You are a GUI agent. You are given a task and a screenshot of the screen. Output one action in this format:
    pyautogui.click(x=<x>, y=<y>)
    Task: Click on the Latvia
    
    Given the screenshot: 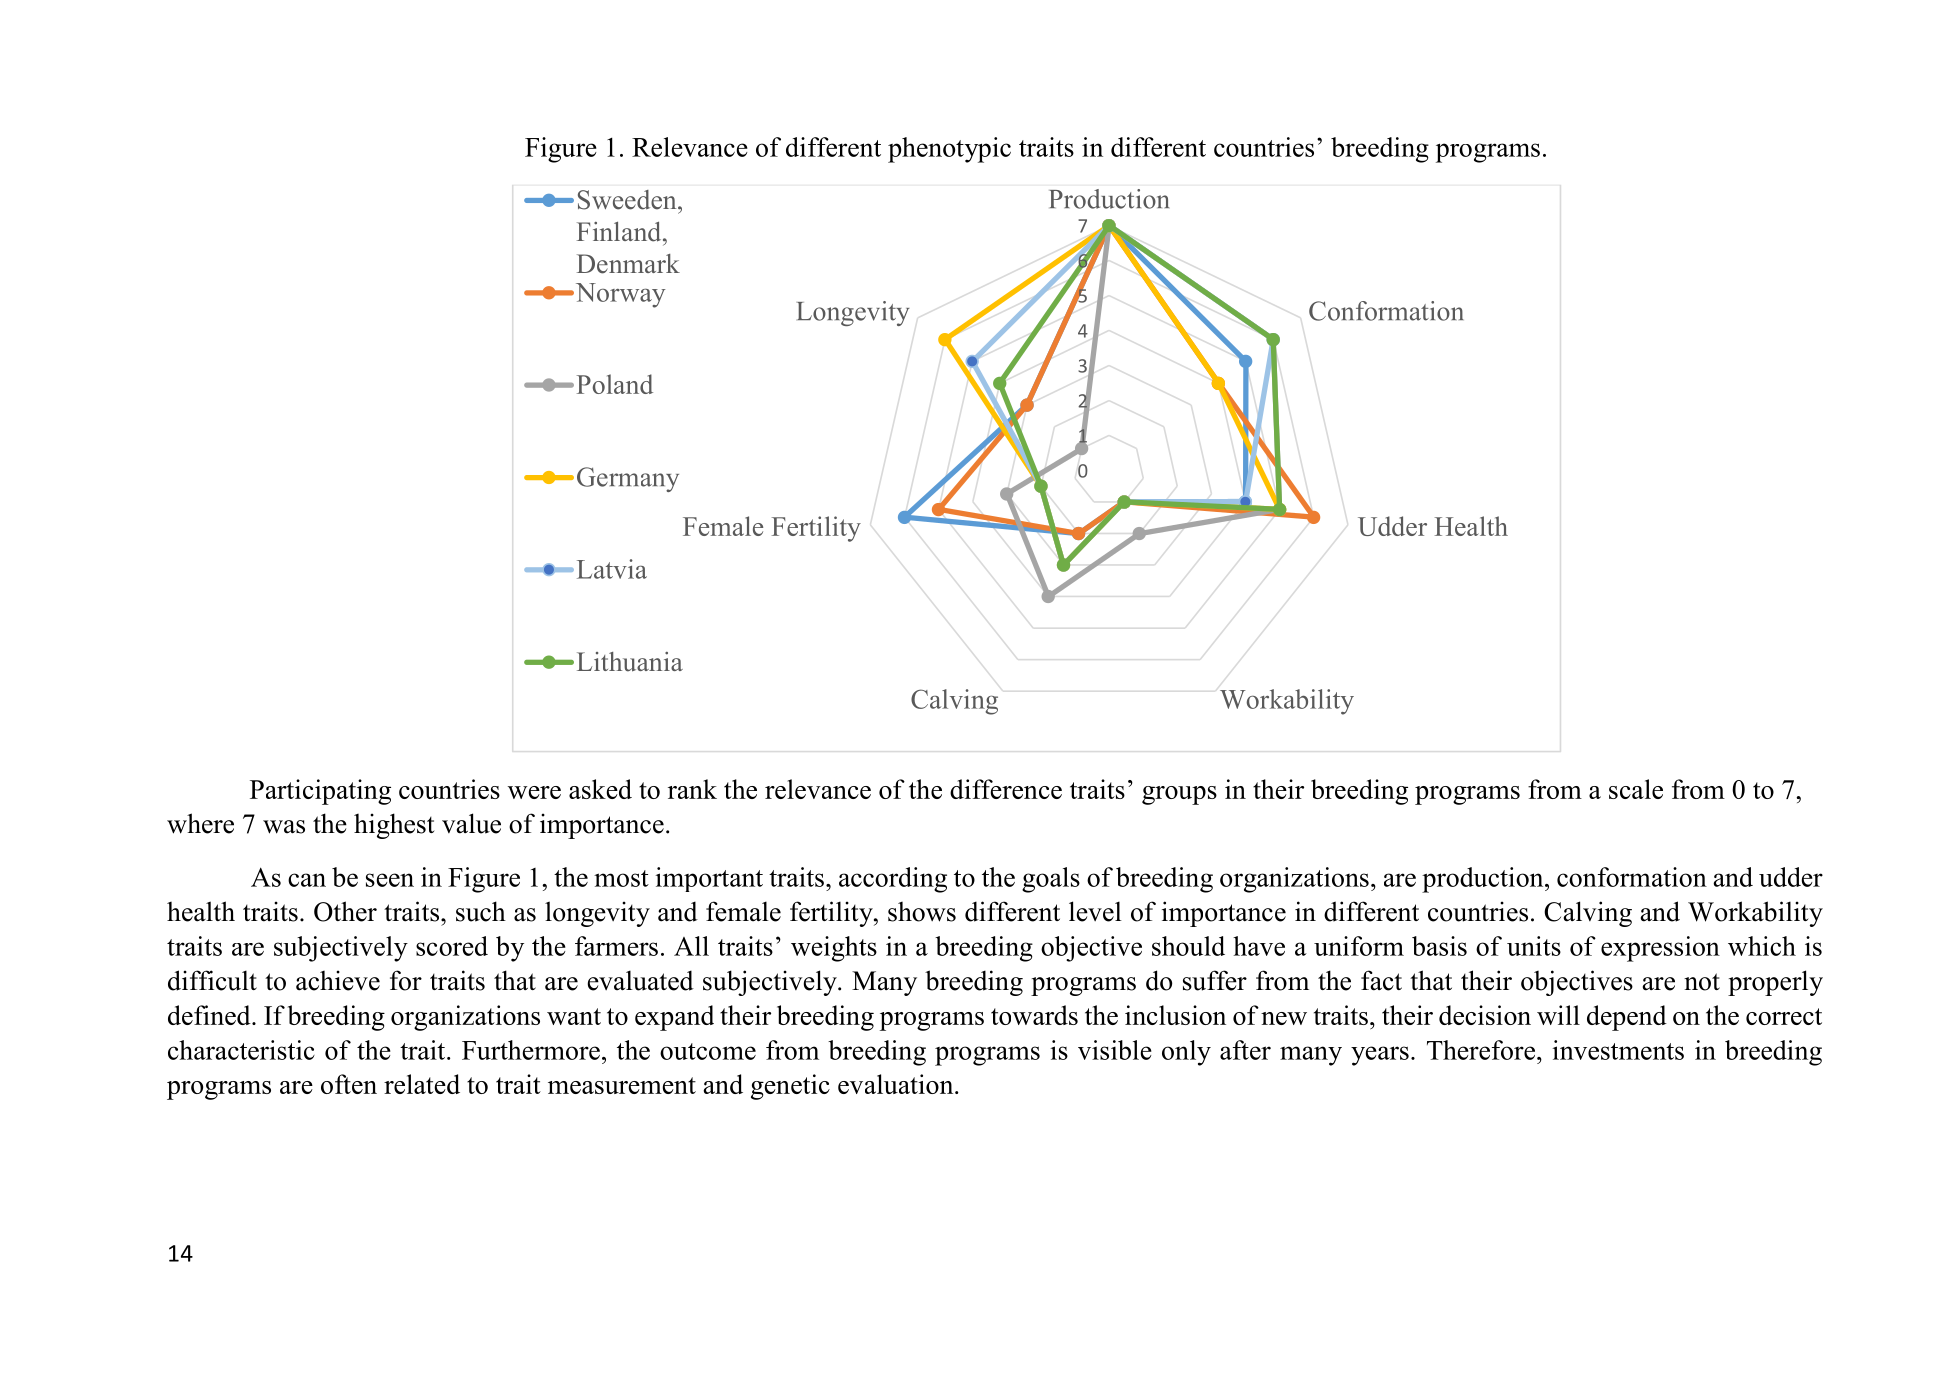 What is the action you would take?
    pyautogui.click(x=612, y=569)
